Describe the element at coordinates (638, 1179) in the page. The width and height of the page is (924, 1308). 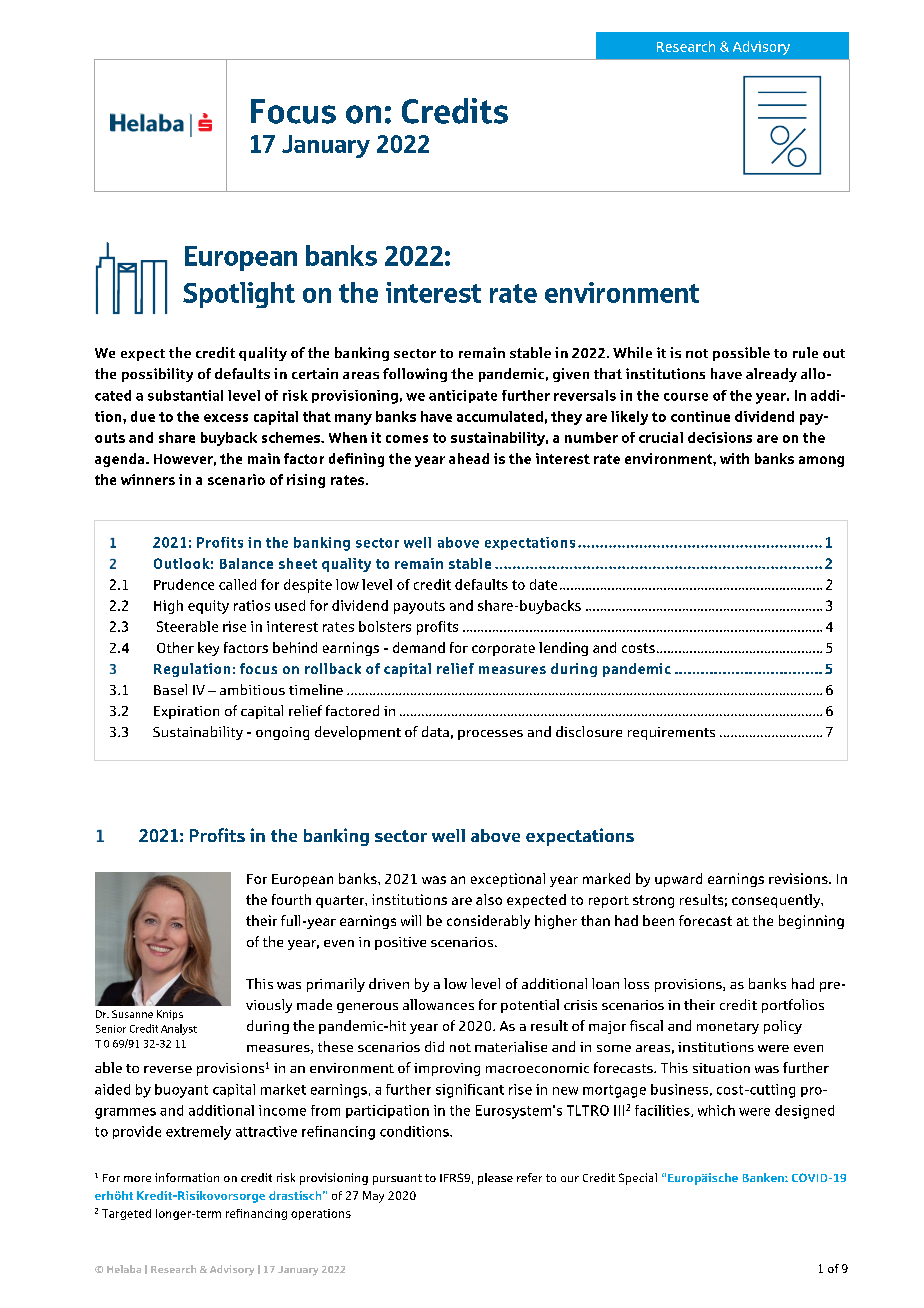
I see `Special` at that location.
